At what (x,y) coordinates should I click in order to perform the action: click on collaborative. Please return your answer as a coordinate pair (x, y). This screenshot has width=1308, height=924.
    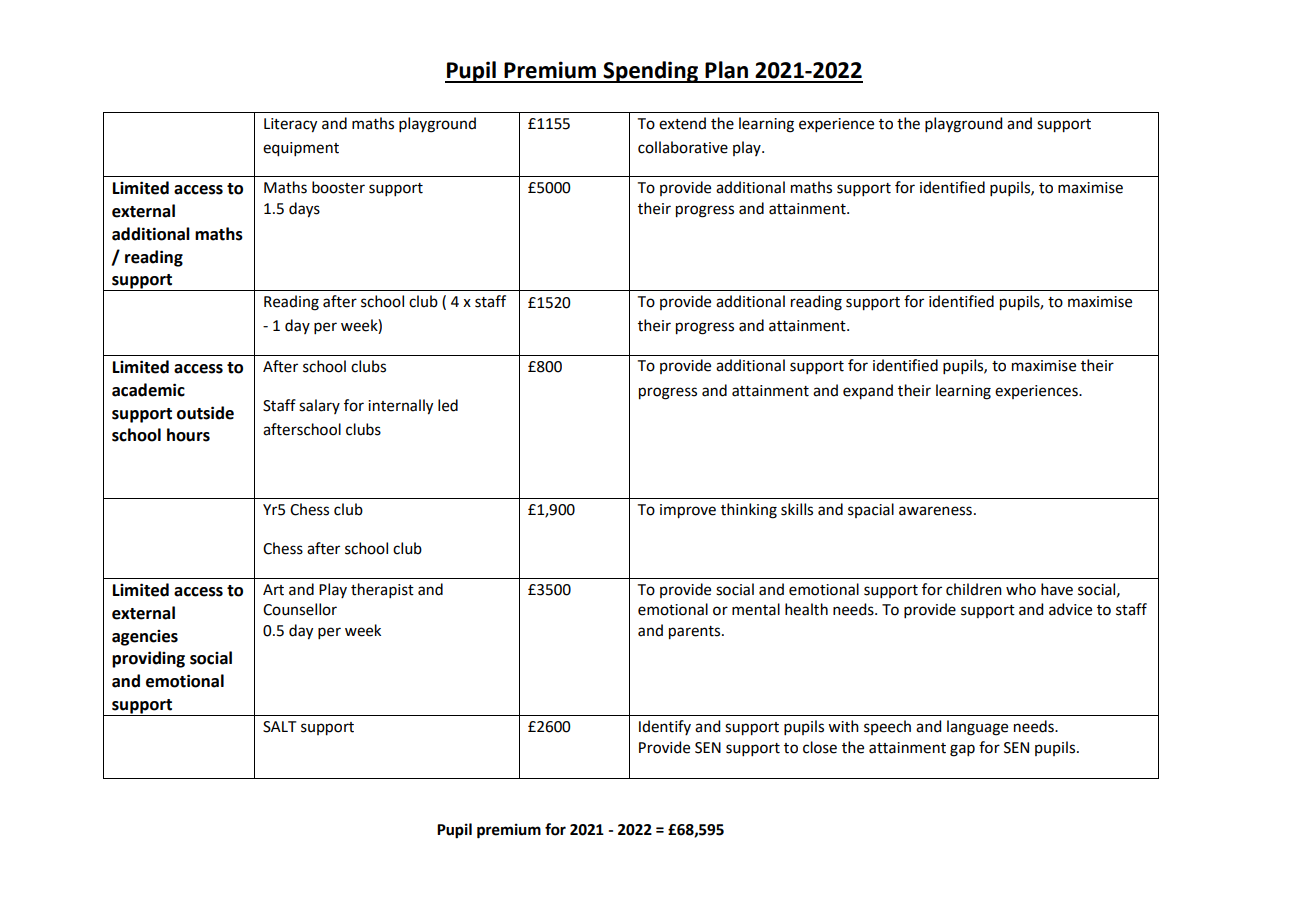
    Looking at the image, I should click on (683, 147).
